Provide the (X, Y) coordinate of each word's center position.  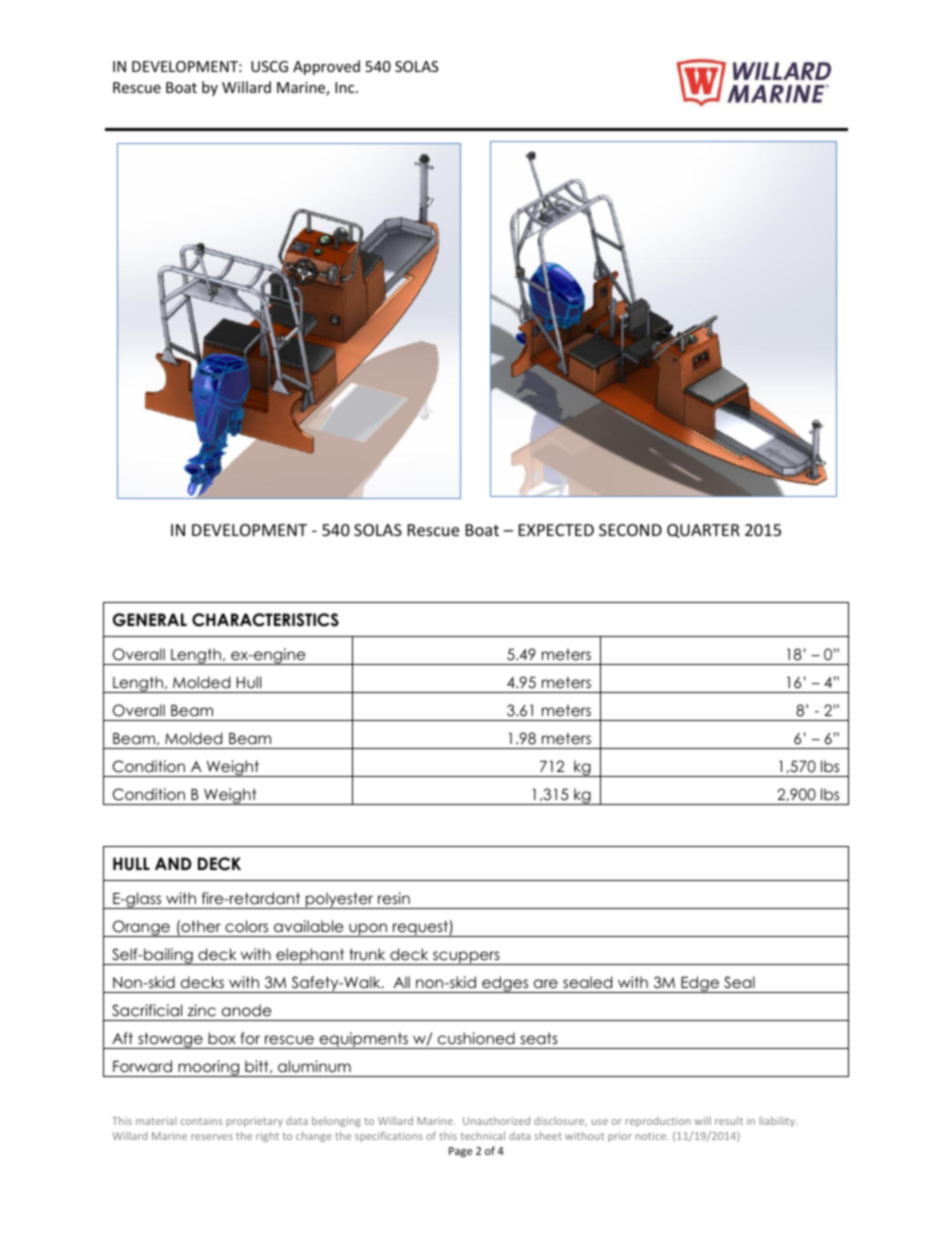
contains (201, 1121)
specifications (389, 1136)
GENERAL (150, 620)
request (420, 928)
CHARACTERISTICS (265, 620)
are (546, 984)
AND (173, 863)
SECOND (630, 530)
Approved (326, 67)
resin (394, 898)
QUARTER (703, 531)
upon (368, 930)
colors (246, 926)
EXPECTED (556, 530)
